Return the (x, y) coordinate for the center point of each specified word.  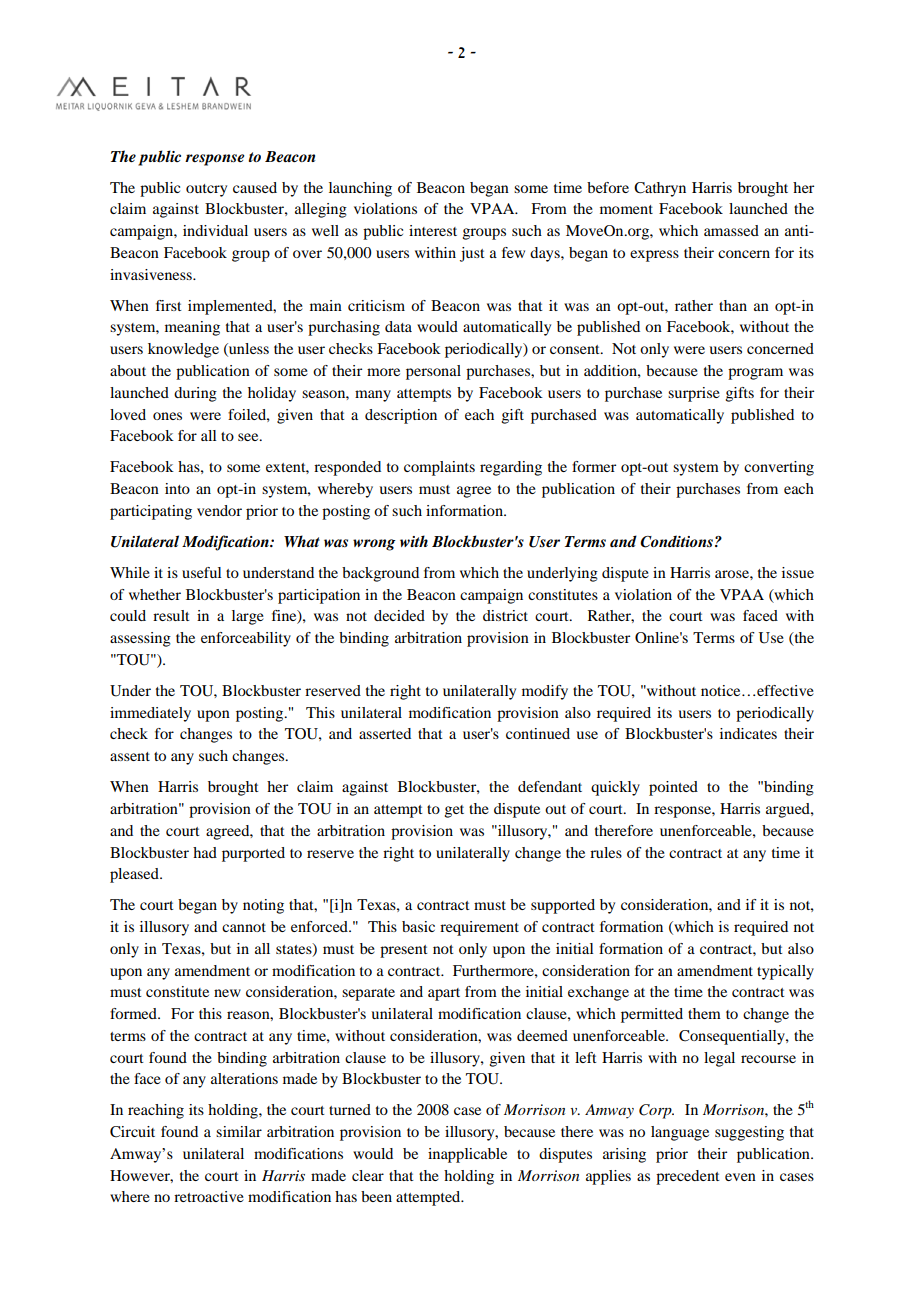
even (740, 1177)
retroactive (209, 1196)
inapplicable (467, 1155)
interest (433, 230)
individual (215, 230)
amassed (731, 230)
